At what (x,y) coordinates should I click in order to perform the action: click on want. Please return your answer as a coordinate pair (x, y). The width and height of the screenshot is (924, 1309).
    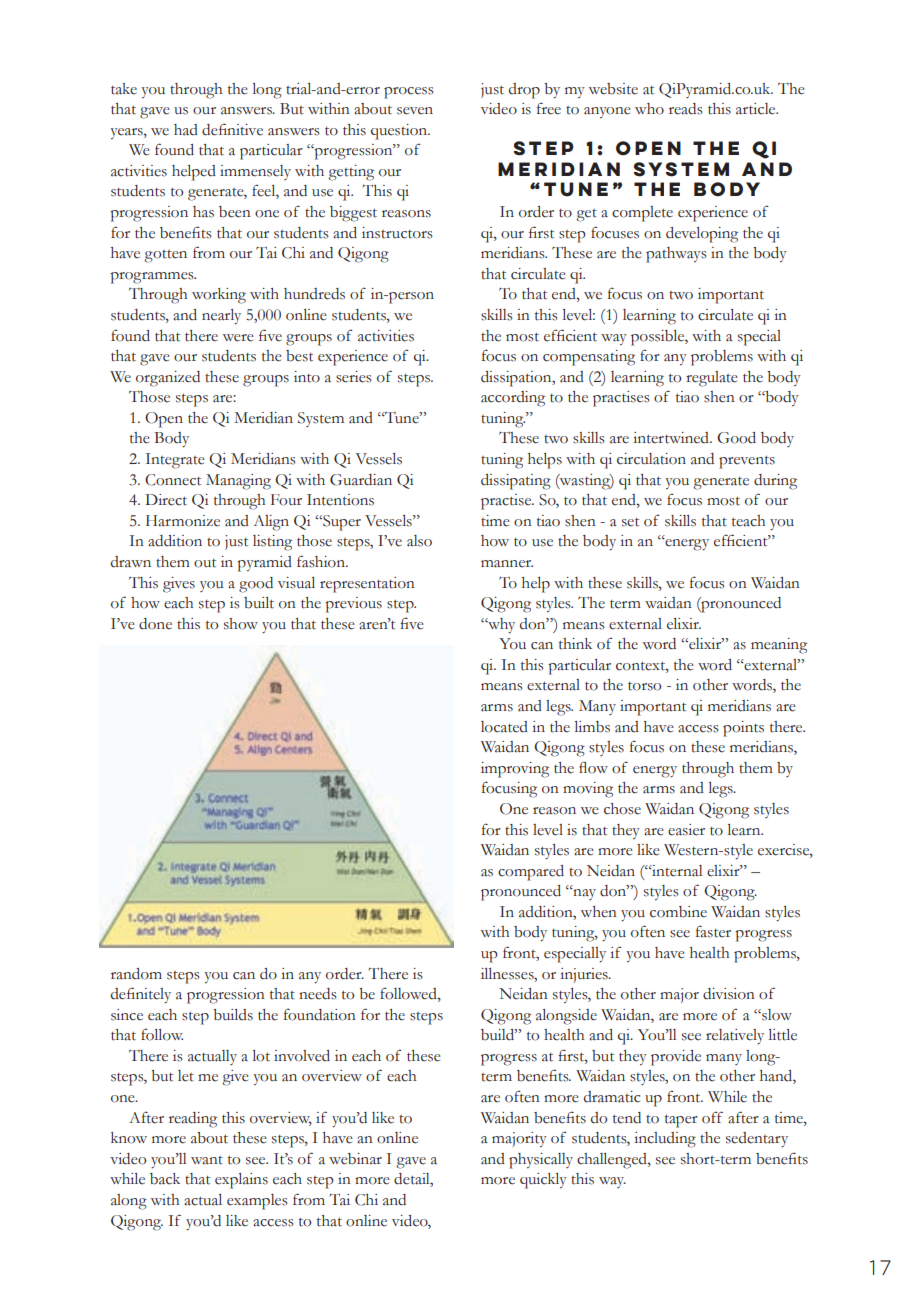
    Looking at the image, I should click on (207, 1160).
